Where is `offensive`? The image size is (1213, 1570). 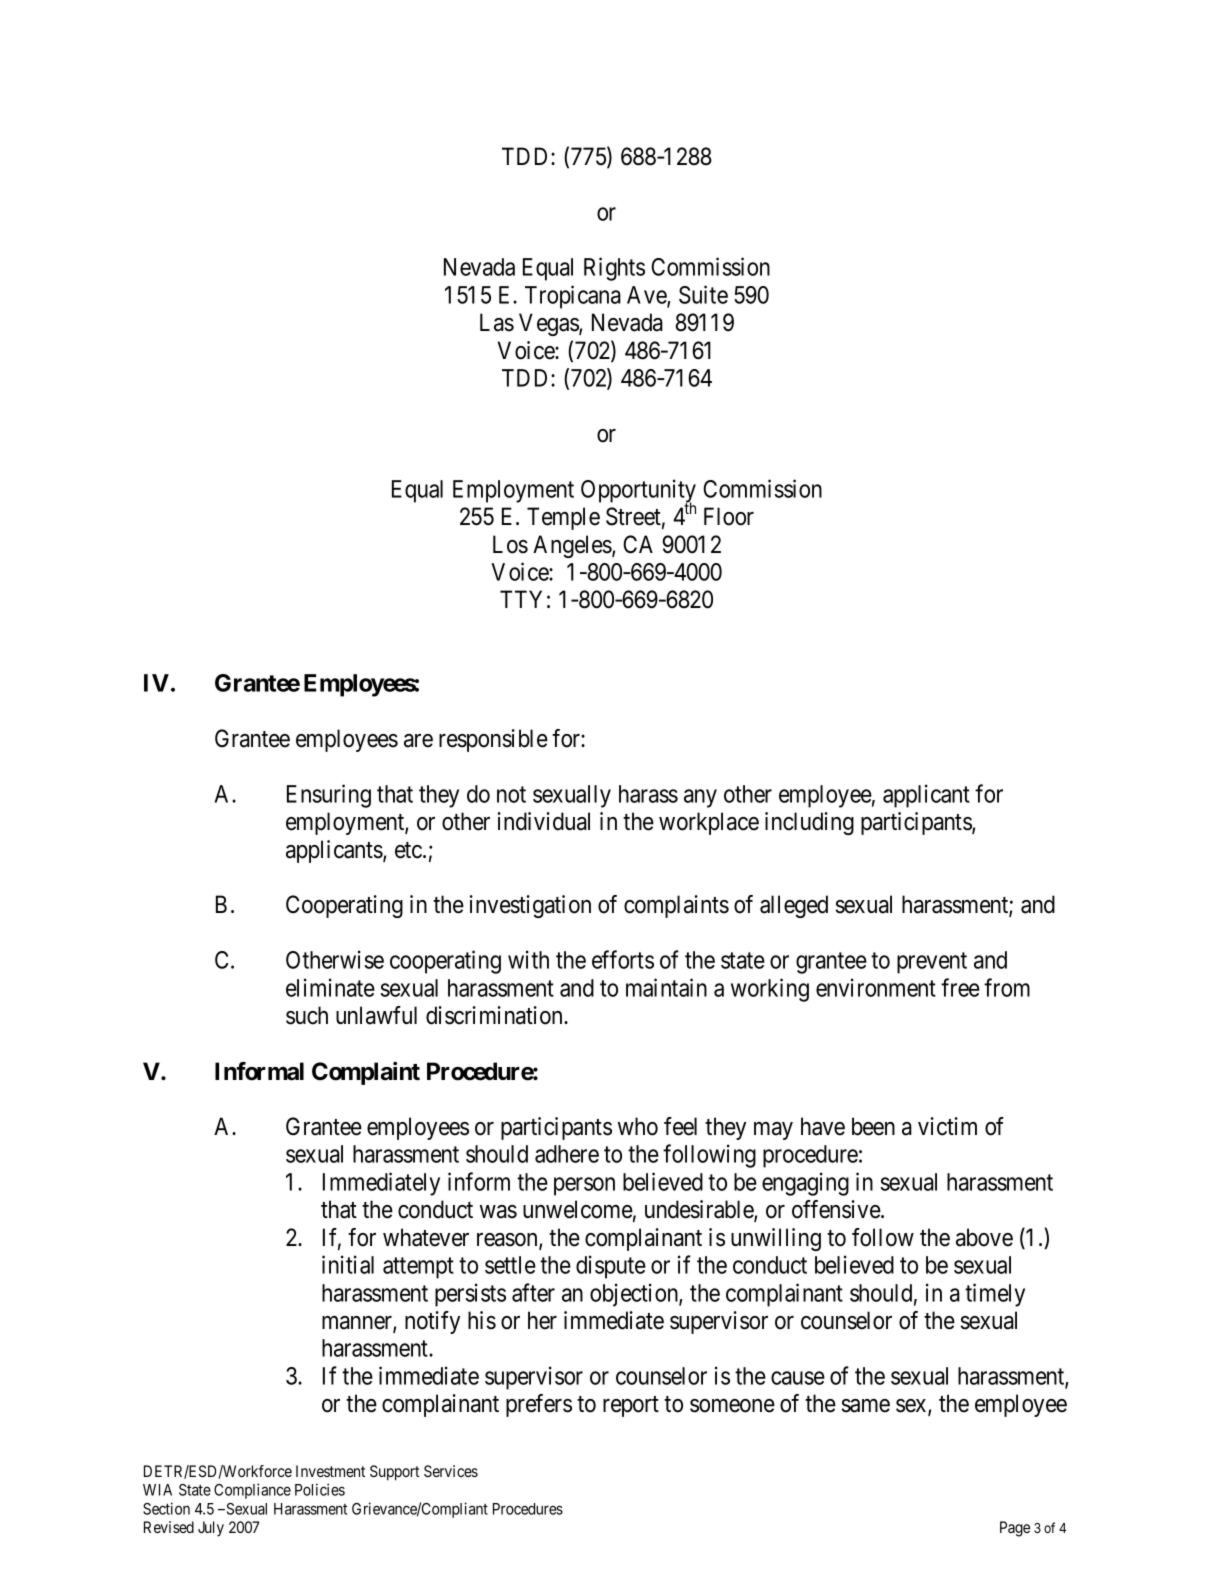
offensive is located at coordinates (837, 1209).
